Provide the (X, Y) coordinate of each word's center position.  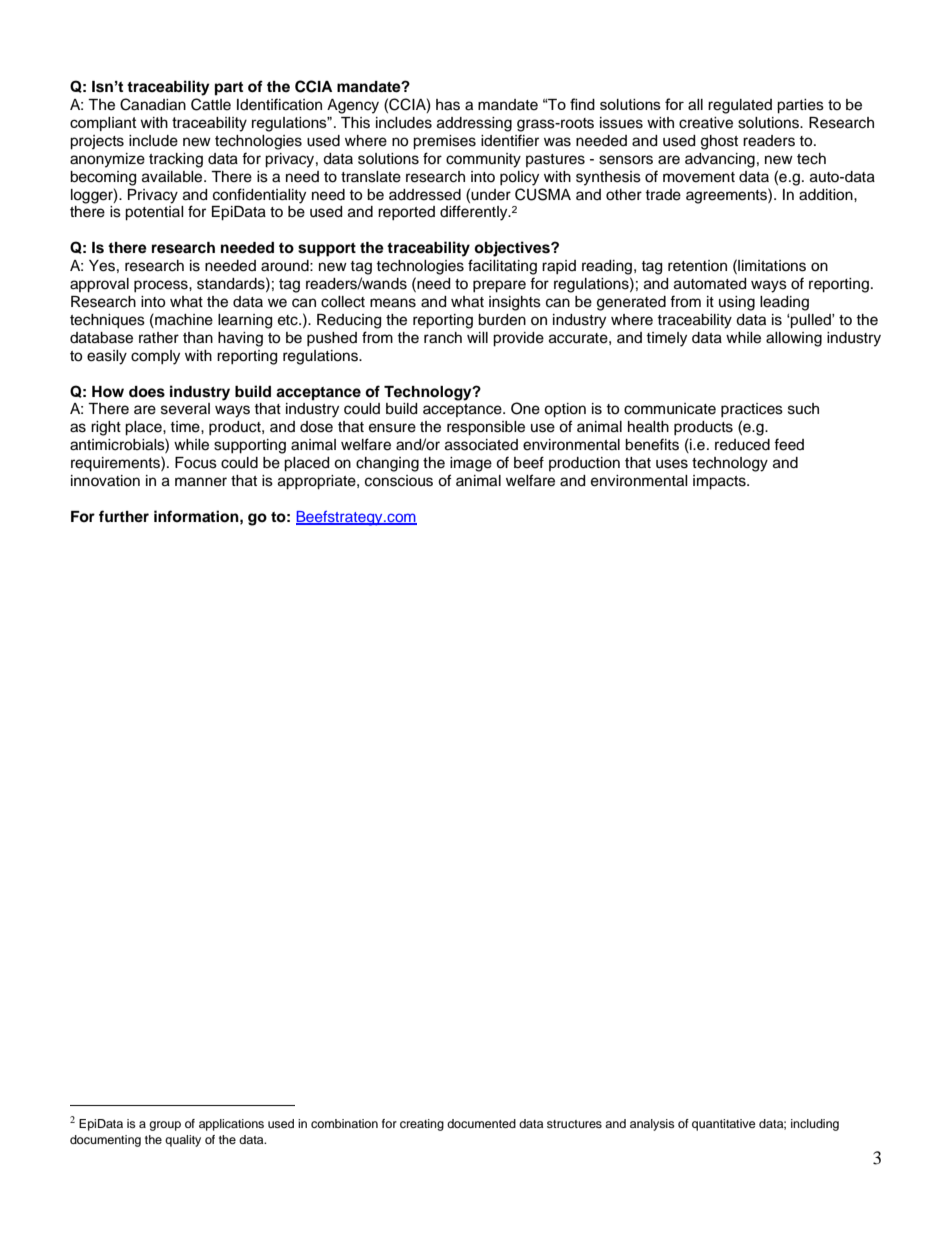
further (124, 516)
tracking (176, 160)
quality (183, 1141)
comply (155, 357)
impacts (720, 482)
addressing (474, 124)
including (815, 1125)
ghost (719, 142)
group (165, 1126)
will (477, 337)
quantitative (724, 1125)
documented (481, 1123)
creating (422, 1125)
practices (752, 410)
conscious (399, 481)
